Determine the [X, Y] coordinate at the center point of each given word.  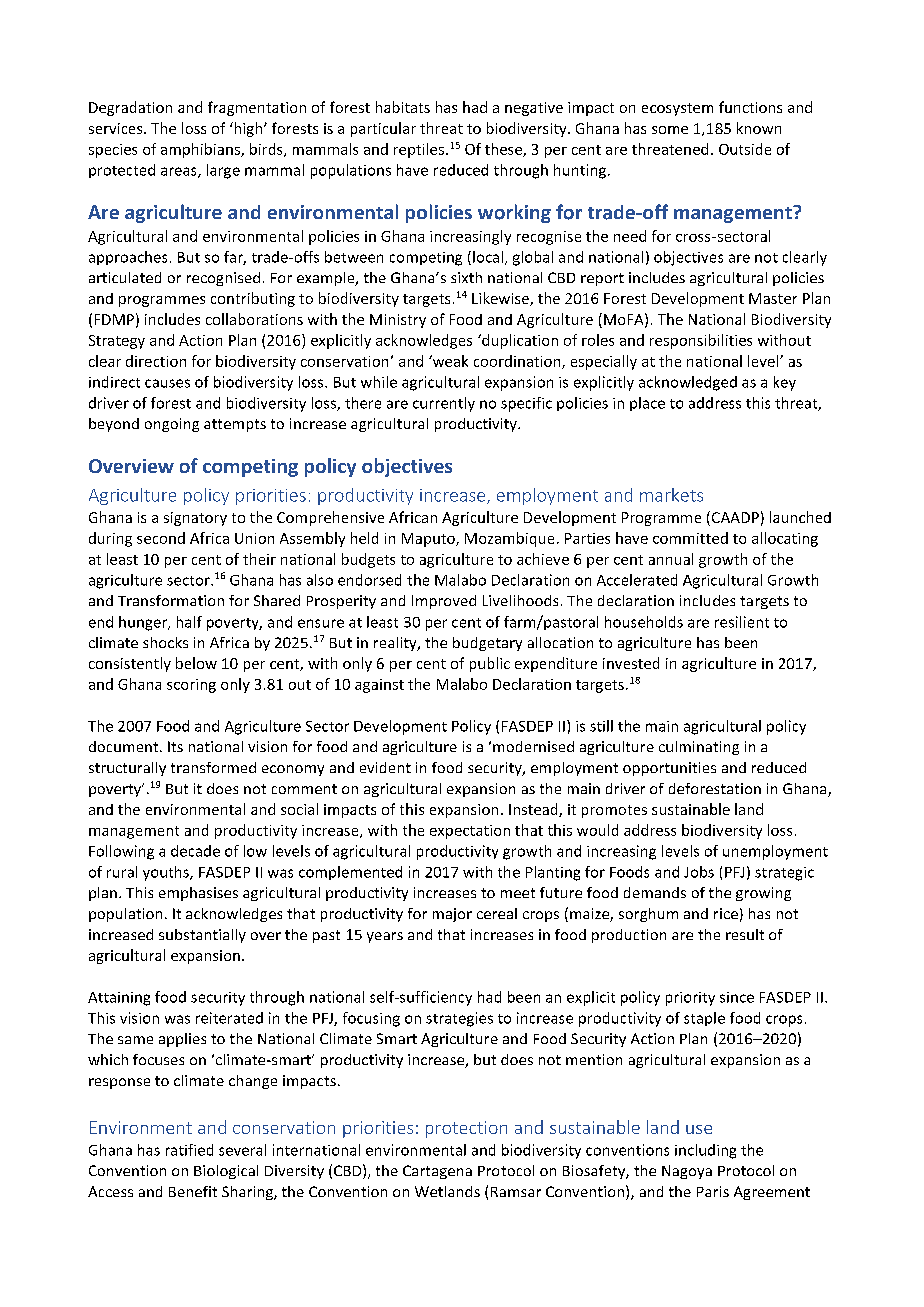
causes [167, 383]
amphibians [201, 150]
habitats [403, 107]
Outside [745, 149]
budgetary [487, 644]
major [452, 915]
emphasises [198, 894]
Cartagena [437, 1172]
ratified [189, 1150]
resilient [742, 622]
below [196, 663]
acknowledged [688, 383]
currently [444, 404]
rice [726, 913]
